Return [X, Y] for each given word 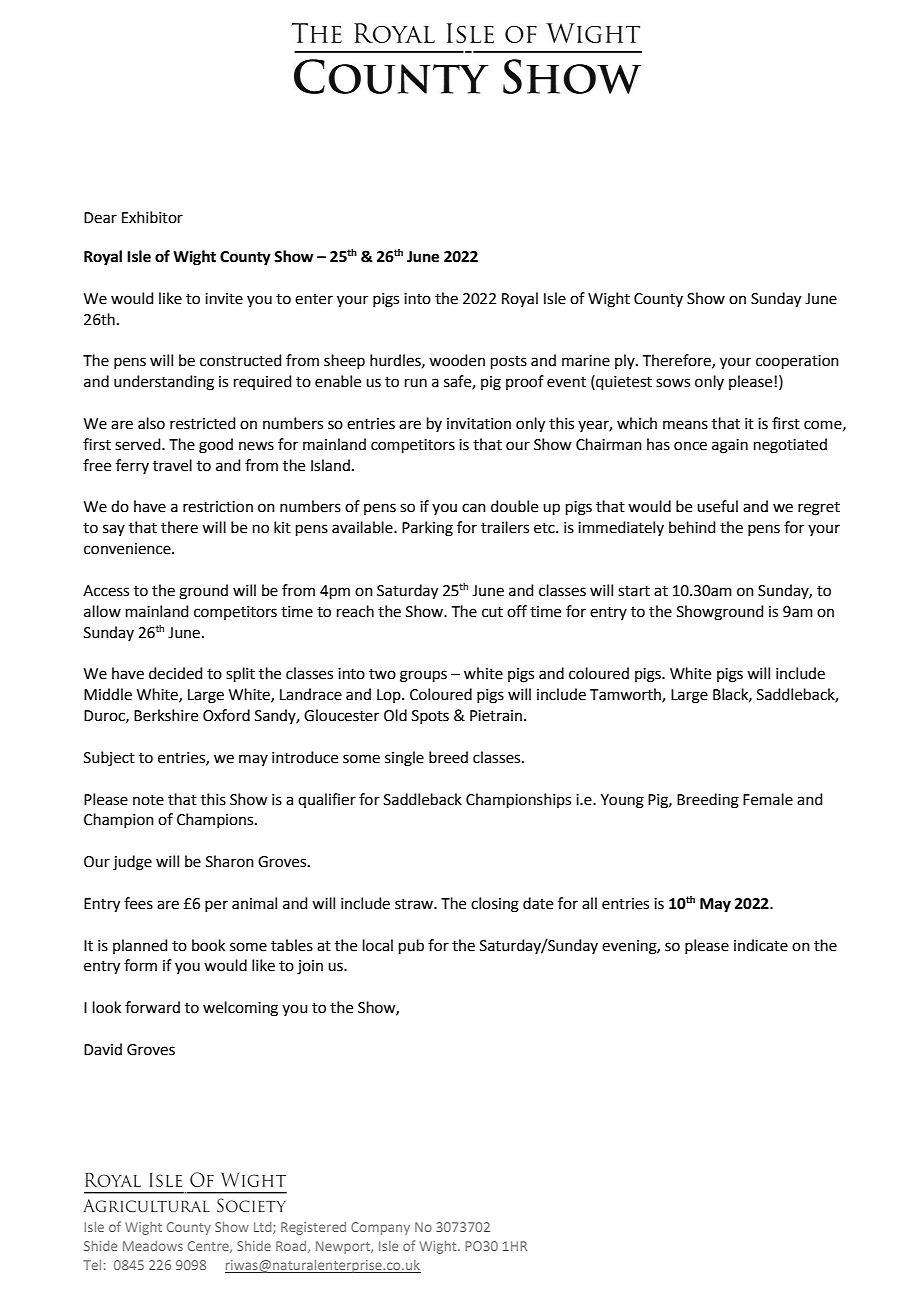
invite [224, 299]
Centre [209, 1247]
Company [380, 1228]
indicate [761, 945]
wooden [457, 360]
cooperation [797, 362]
